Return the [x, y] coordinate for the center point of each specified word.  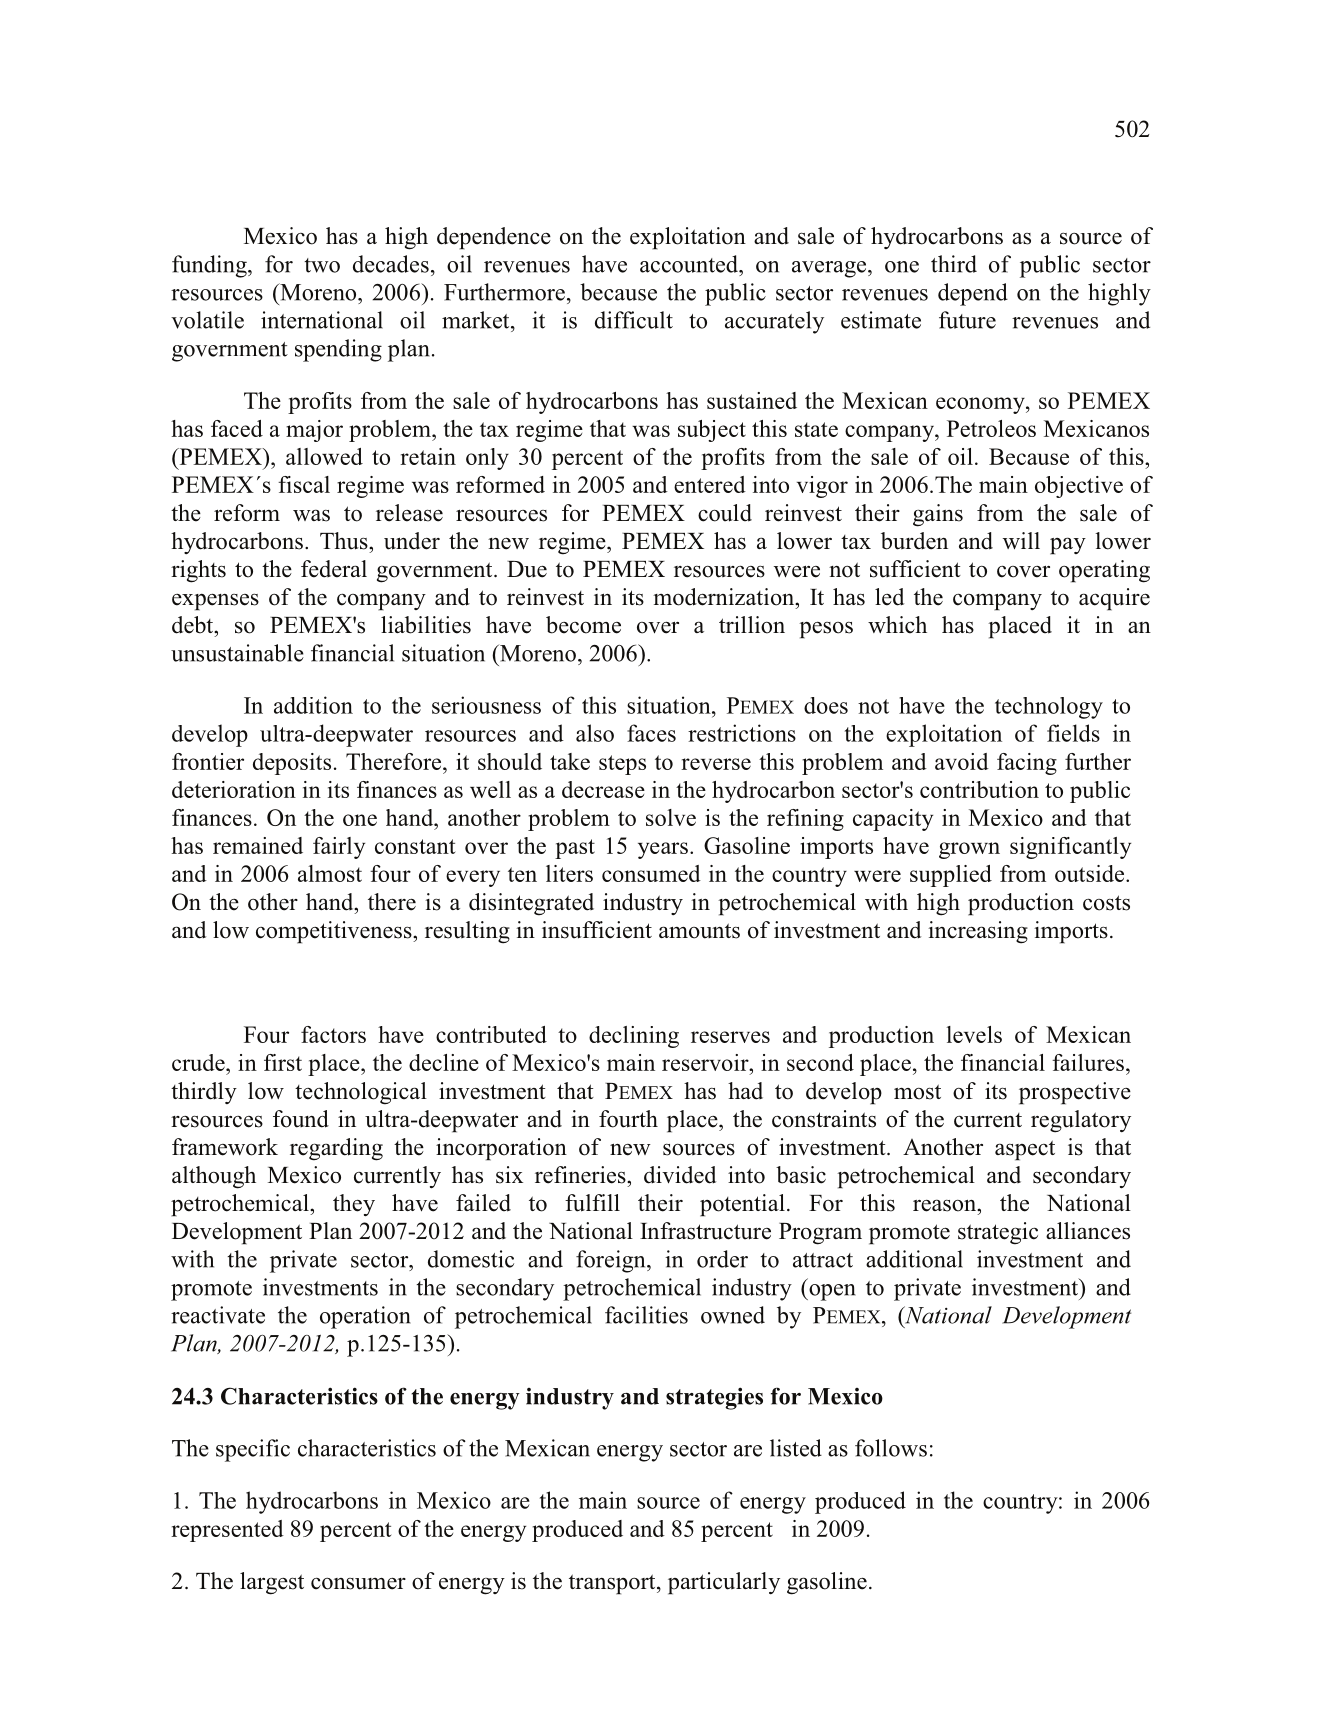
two [322, 265]
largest [272, 1583]
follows [891, 1448]
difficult [634, 320]
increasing [978, 932]
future [967, 320]
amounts [699, 931]
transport [613, 1584]
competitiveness [335, 932]
